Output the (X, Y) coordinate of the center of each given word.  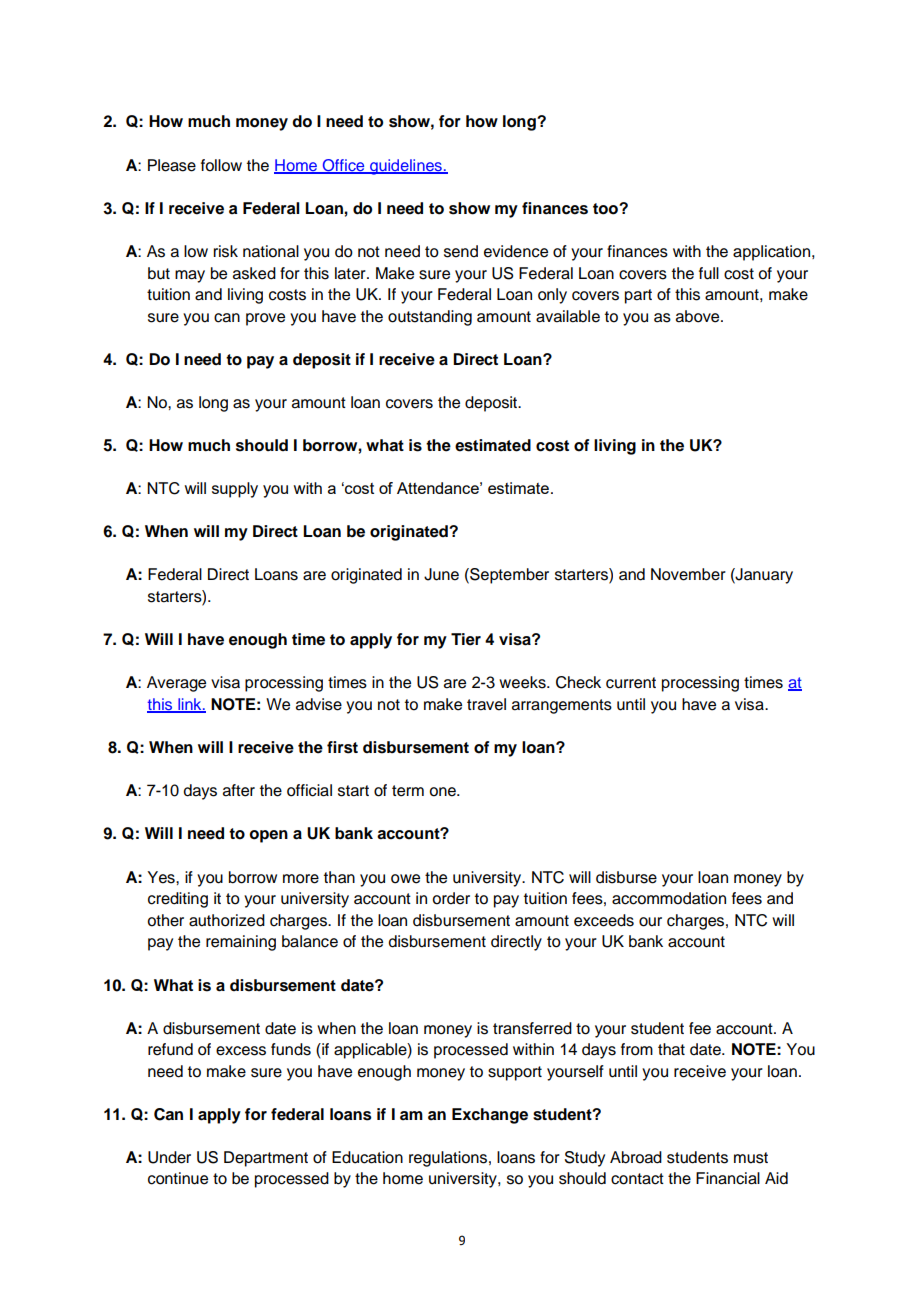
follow (221, 165)
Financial (728, 1178)
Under (169, 1157)
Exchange (490, 1116)
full (709, 273)
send (461, 251)
